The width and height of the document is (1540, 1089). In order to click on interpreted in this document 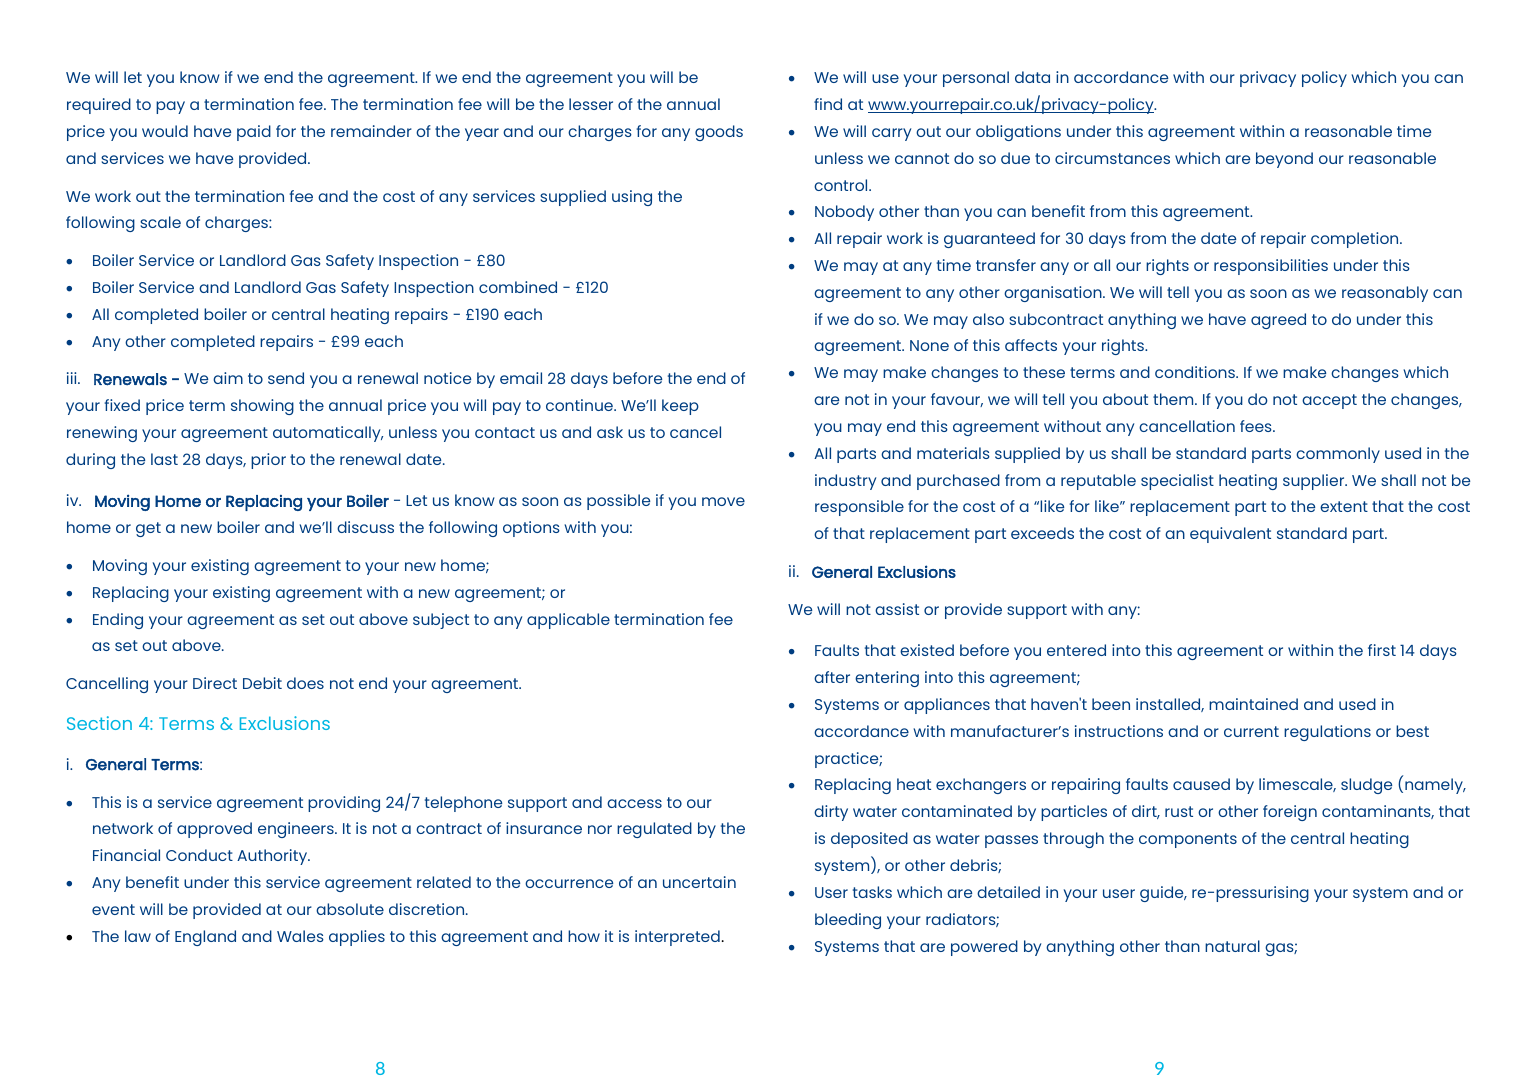, I will do `click(677, 938)`.
